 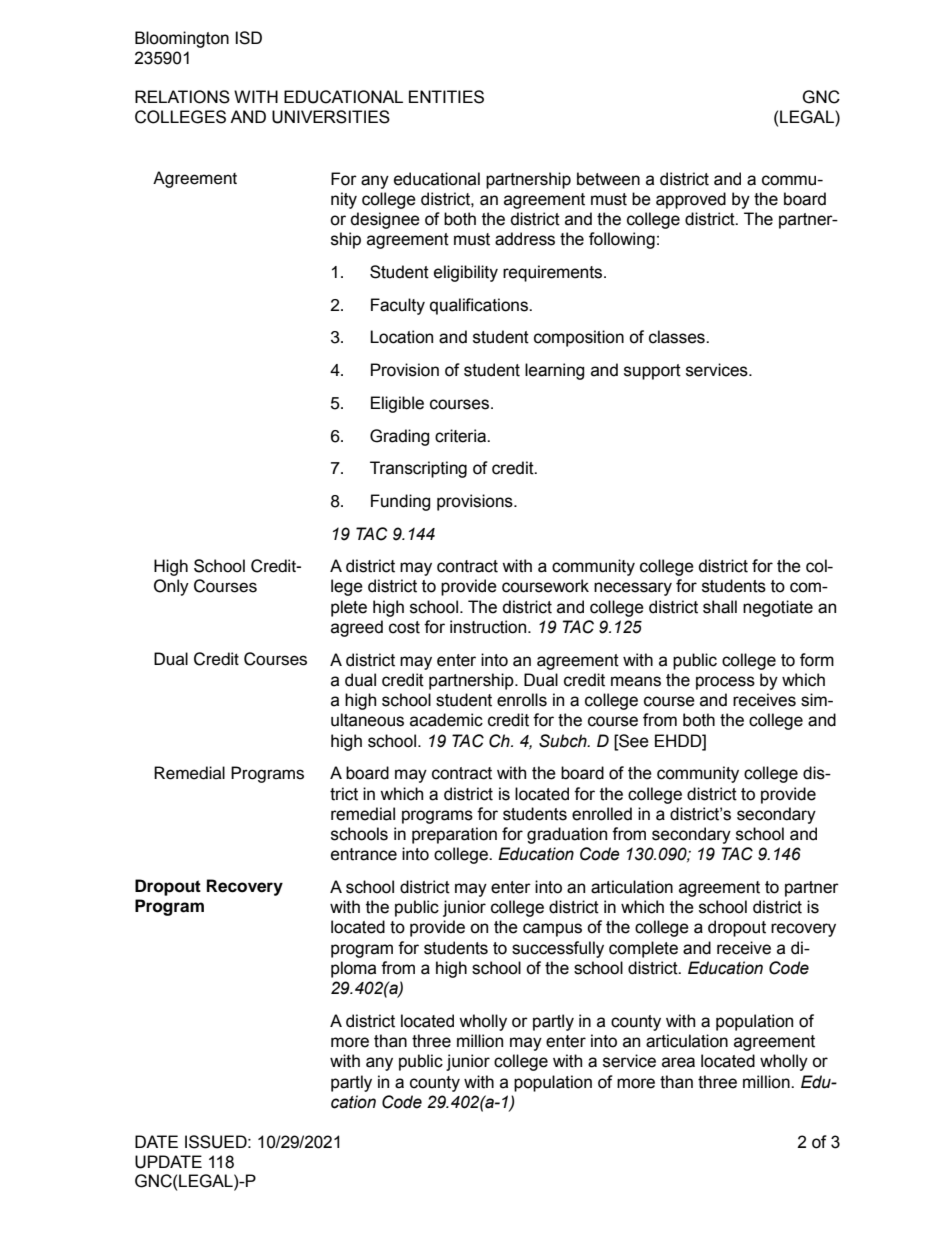 I want to click on approved, so click(x=691, y=200).
